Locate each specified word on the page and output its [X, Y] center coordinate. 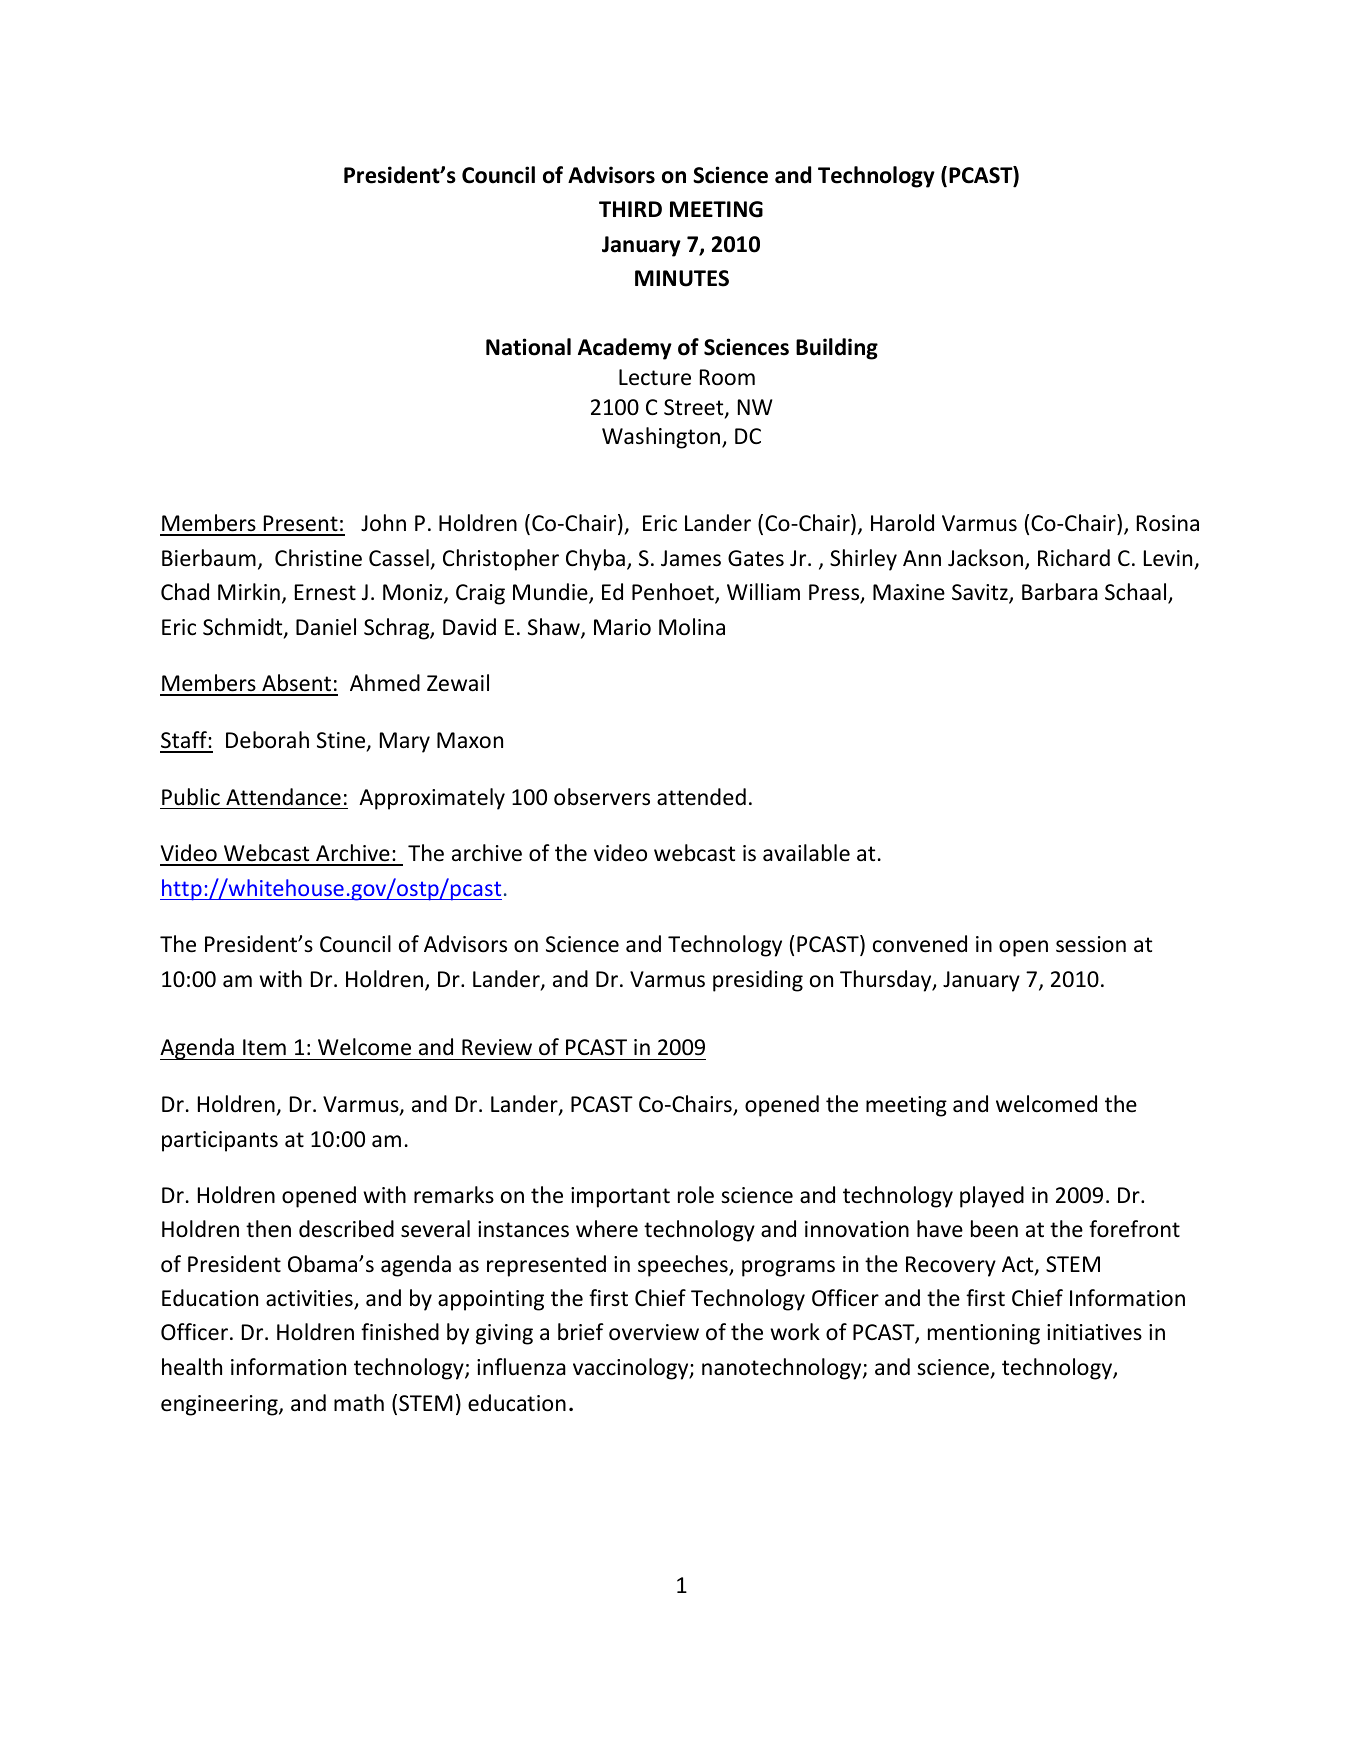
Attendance [283, 797]
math [359, 1403]
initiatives [1094, 1332]
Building [837, 349]
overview [654, 1332]
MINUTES [682, 278]
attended [701, 797]
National [528, 347]
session [1091, 944]
